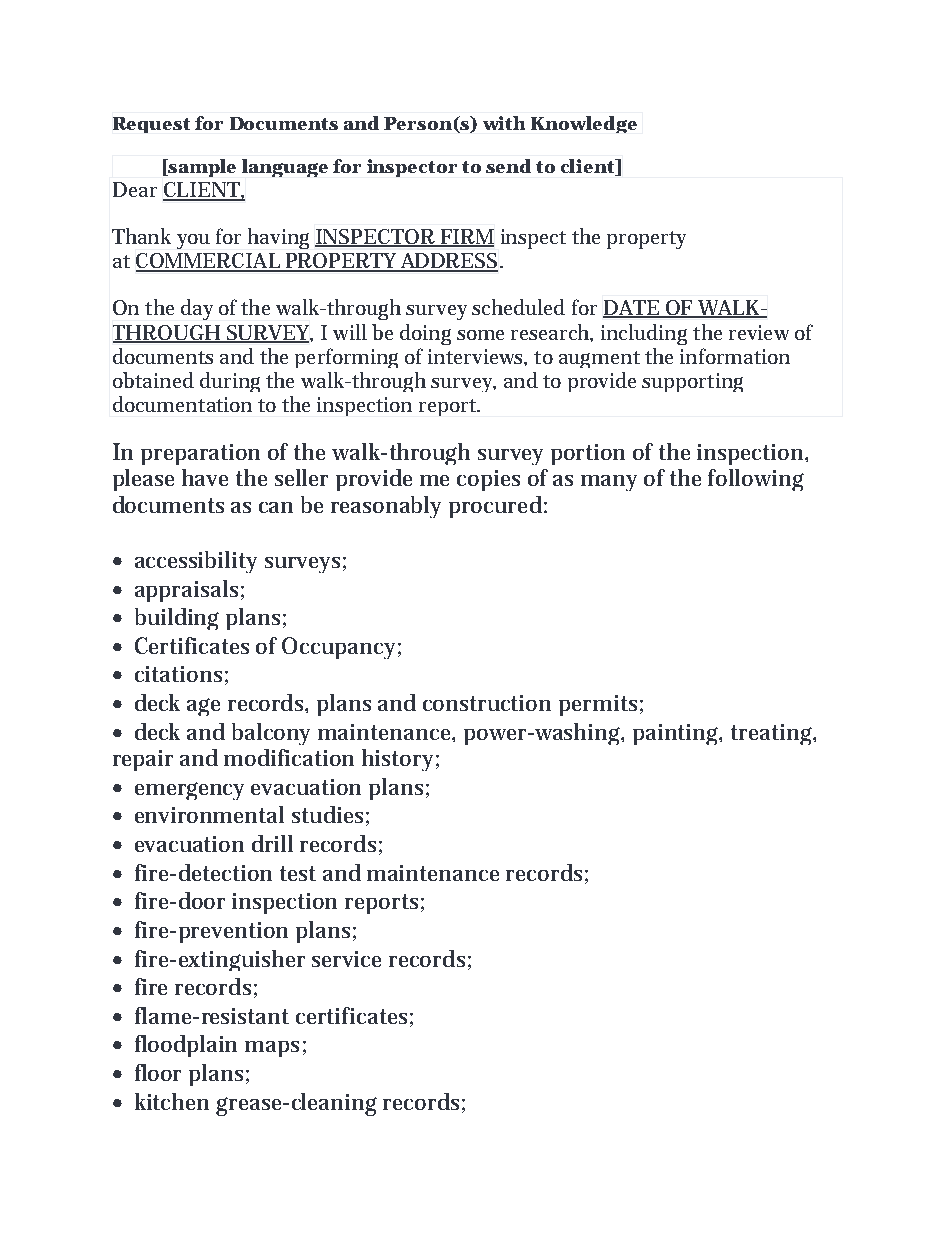 The image size is (952, 1233). What do you see at coordinates (508, 166) in the screenshot?
I see `send` at bounding box center [508, 166].
